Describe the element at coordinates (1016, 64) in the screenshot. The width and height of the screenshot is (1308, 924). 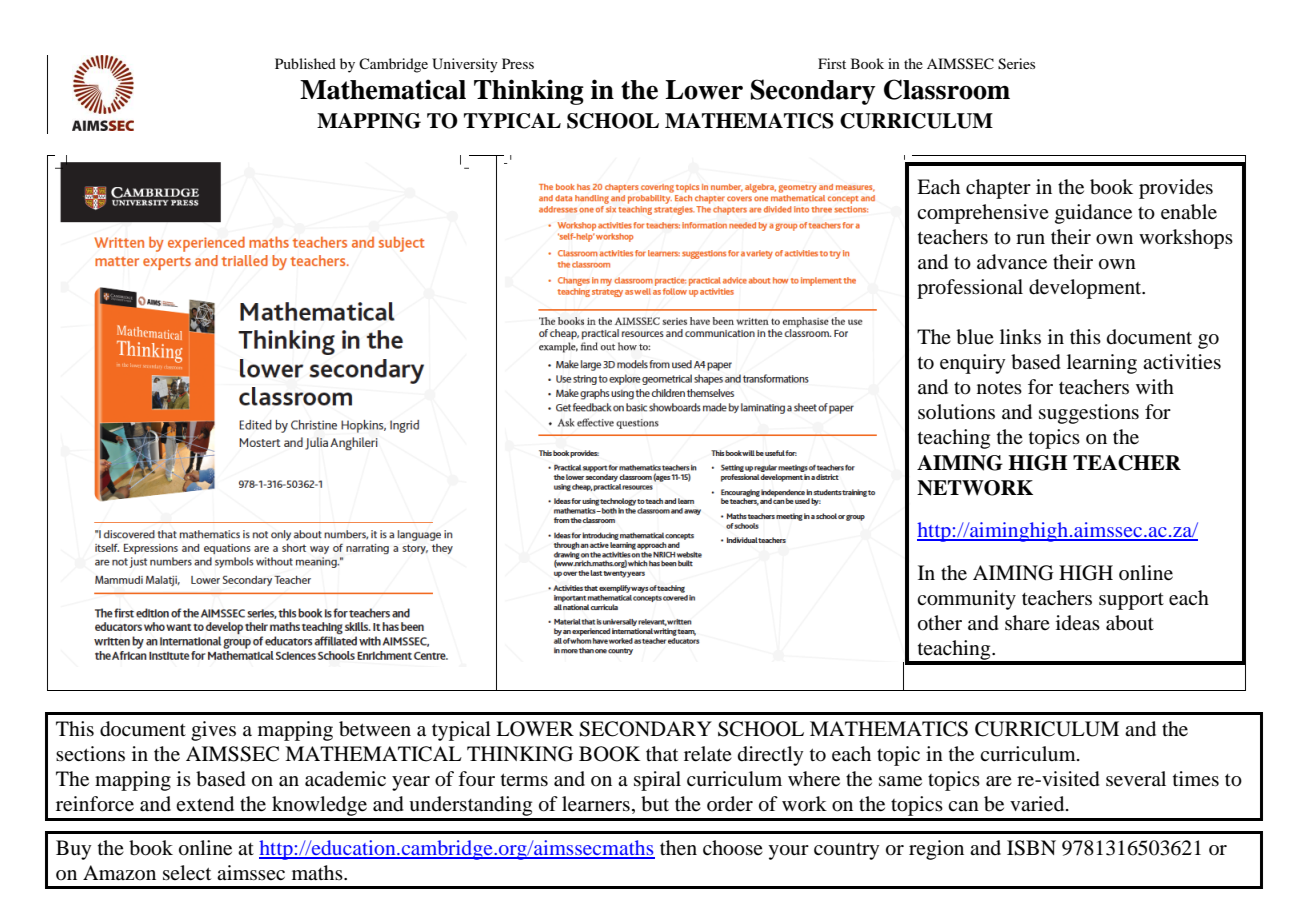
I see `Series` at that location.
